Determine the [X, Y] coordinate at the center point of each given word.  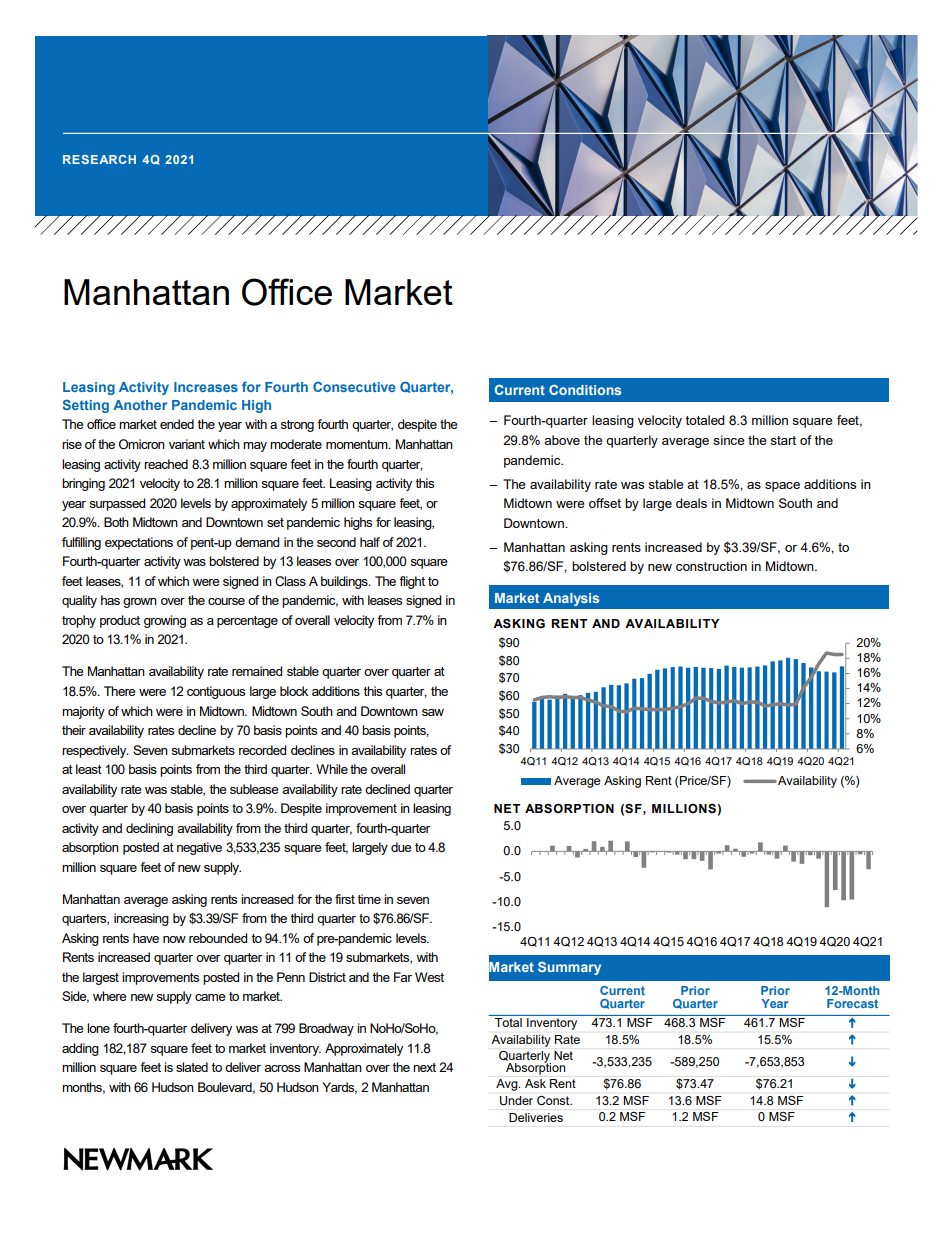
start [783, 440]
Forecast [852, 1003]
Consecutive [354, 387]
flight [412, 582]
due [401, 847]
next [424, 1067]
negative [199, 848]
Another [140, 405]
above [562, 440]
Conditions [585, 390]
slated [192, 1067]
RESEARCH [99, 159]
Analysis [571, 599]
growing [165, 621]
